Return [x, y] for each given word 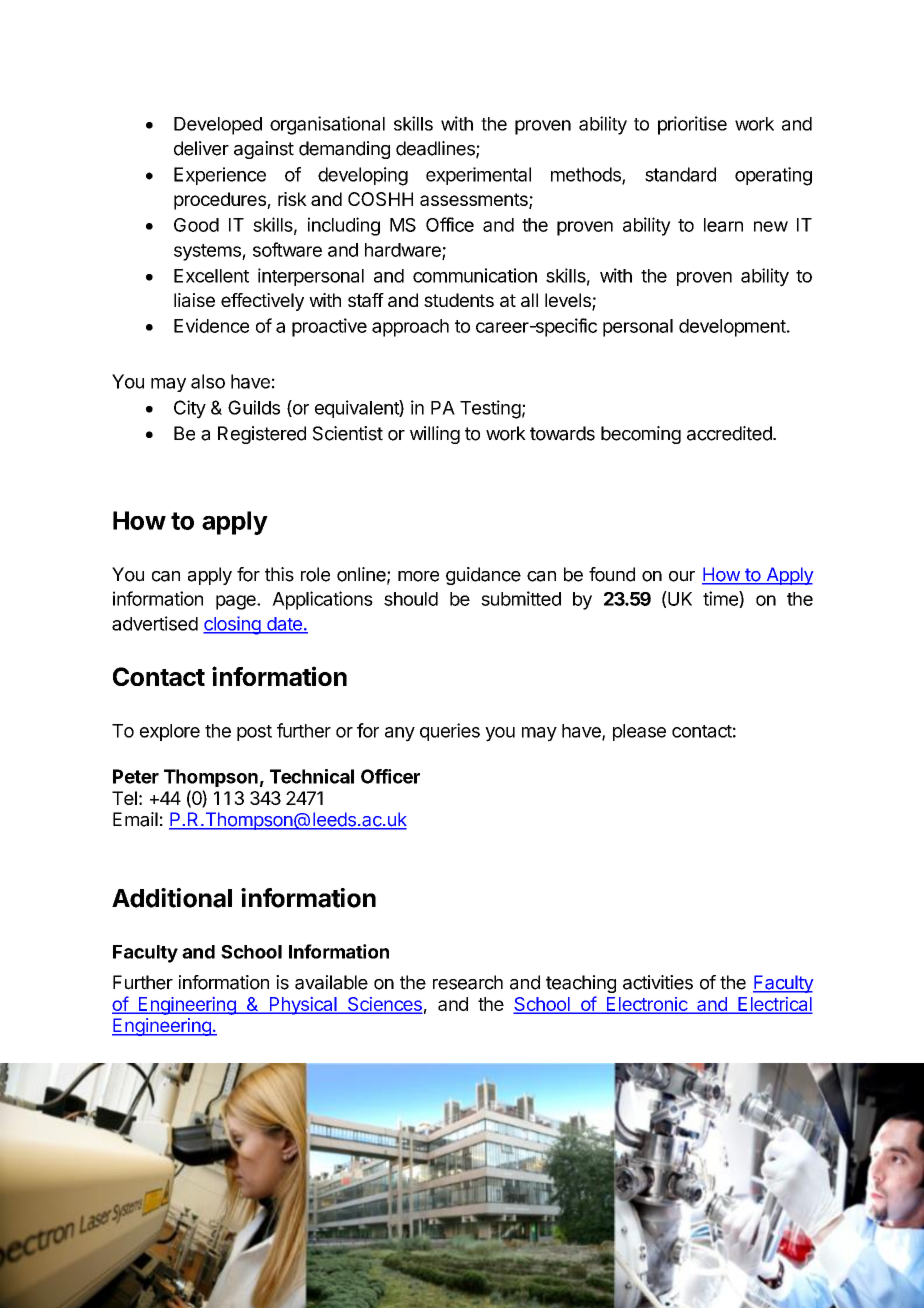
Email [135, 819]
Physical [303, 1006]
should [411, 599]
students [459, 300]
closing [233, 625]
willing [435, 435]
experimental [478, 176]
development [732, 328]
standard [680, 174]
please [639, 732]
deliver [201, 148]
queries [450, 732]
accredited [730, 433]
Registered [262, 435]
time [721, 599]
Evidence [211, 325]
